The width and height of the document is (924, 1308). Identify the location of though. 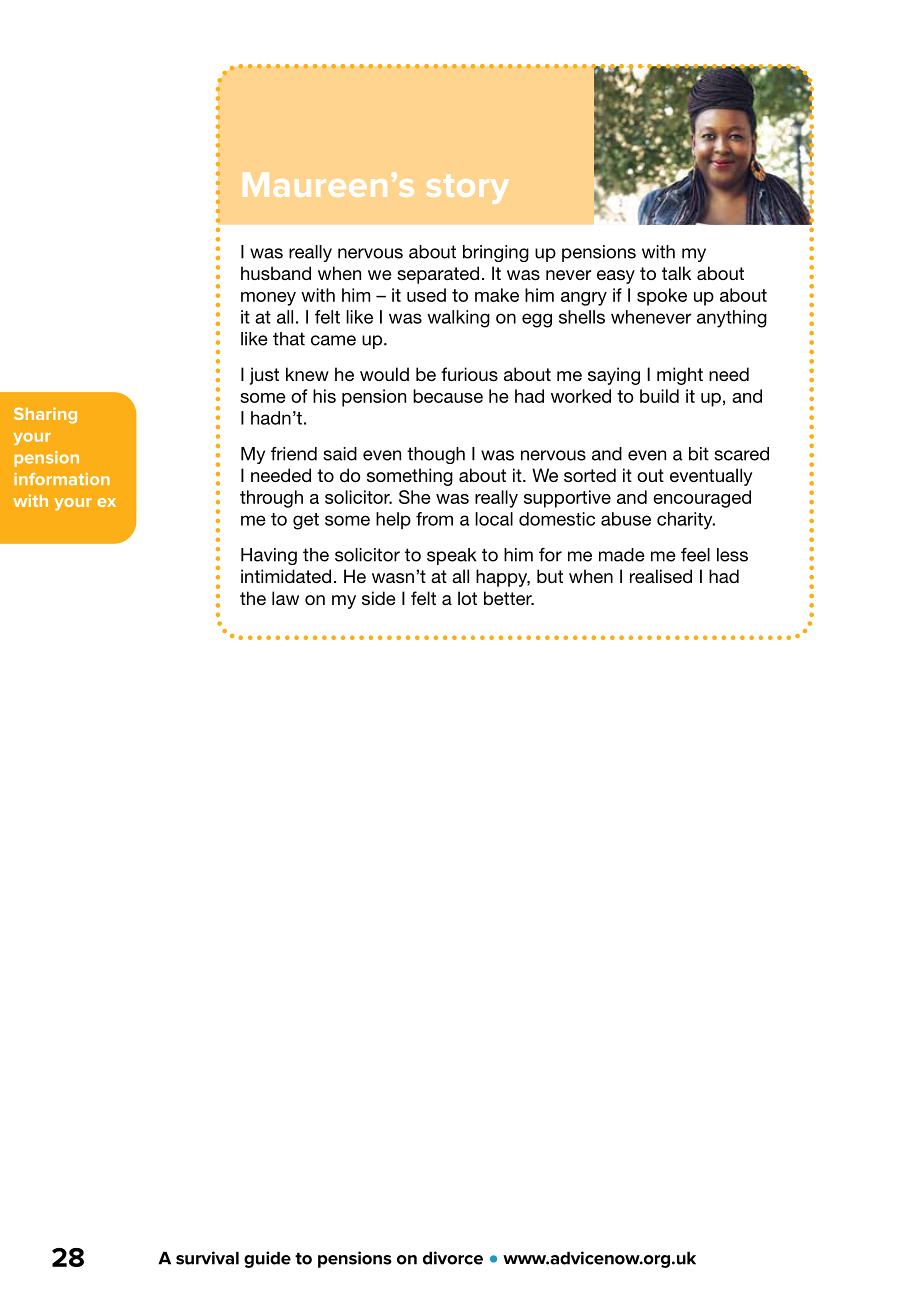
(436, 455).
